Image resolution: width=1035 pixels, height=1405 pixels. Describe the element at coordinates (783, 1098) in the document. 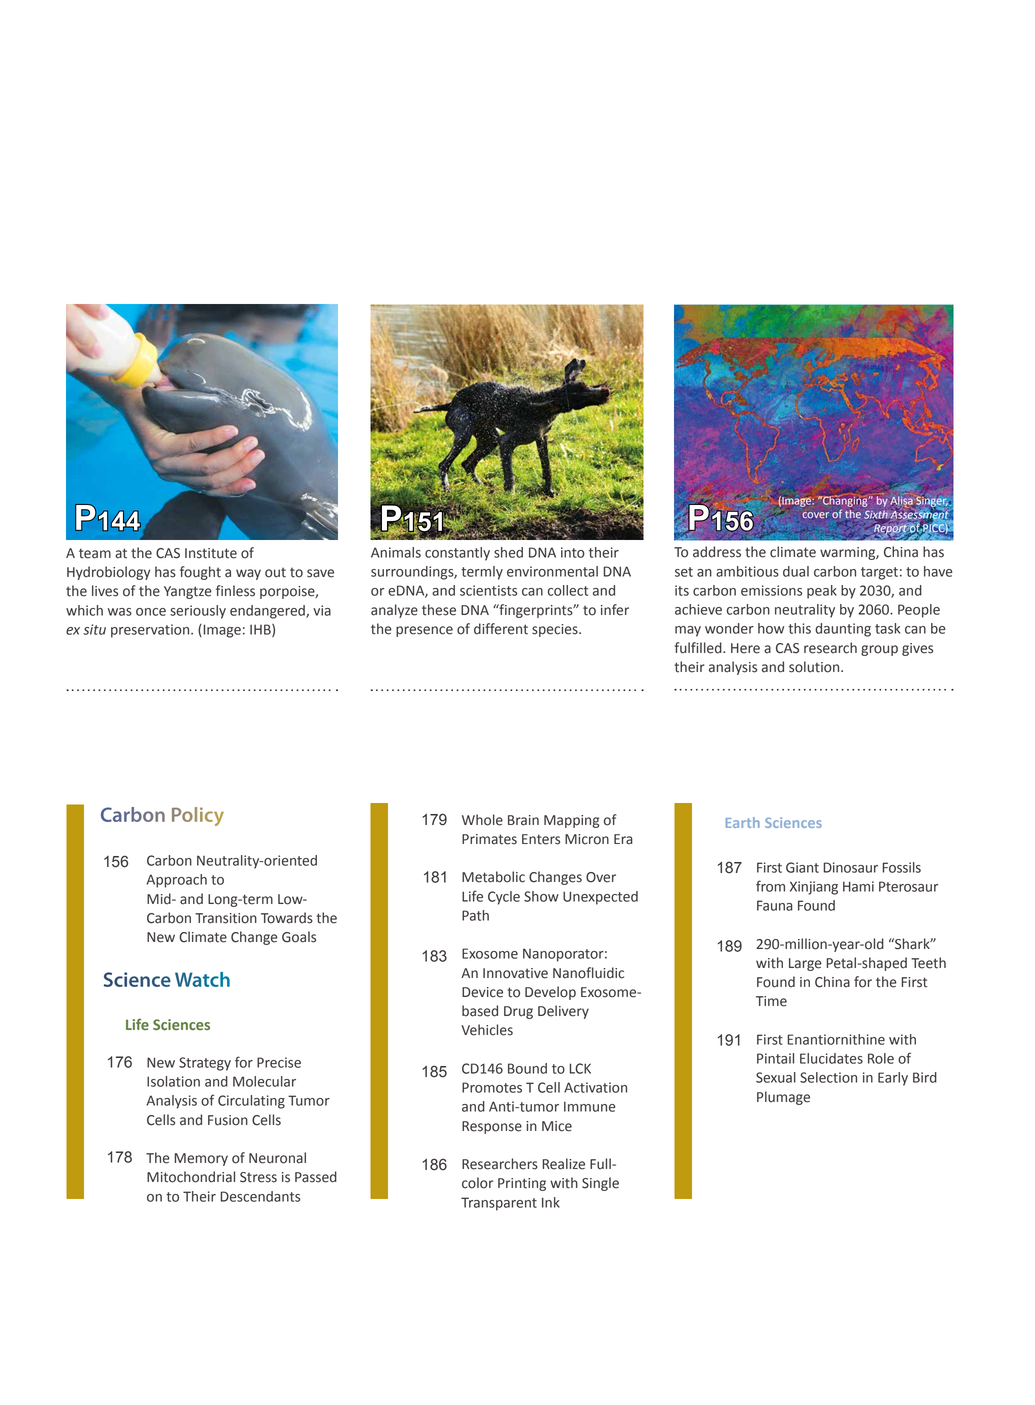

I see `Plumage` at that location.
